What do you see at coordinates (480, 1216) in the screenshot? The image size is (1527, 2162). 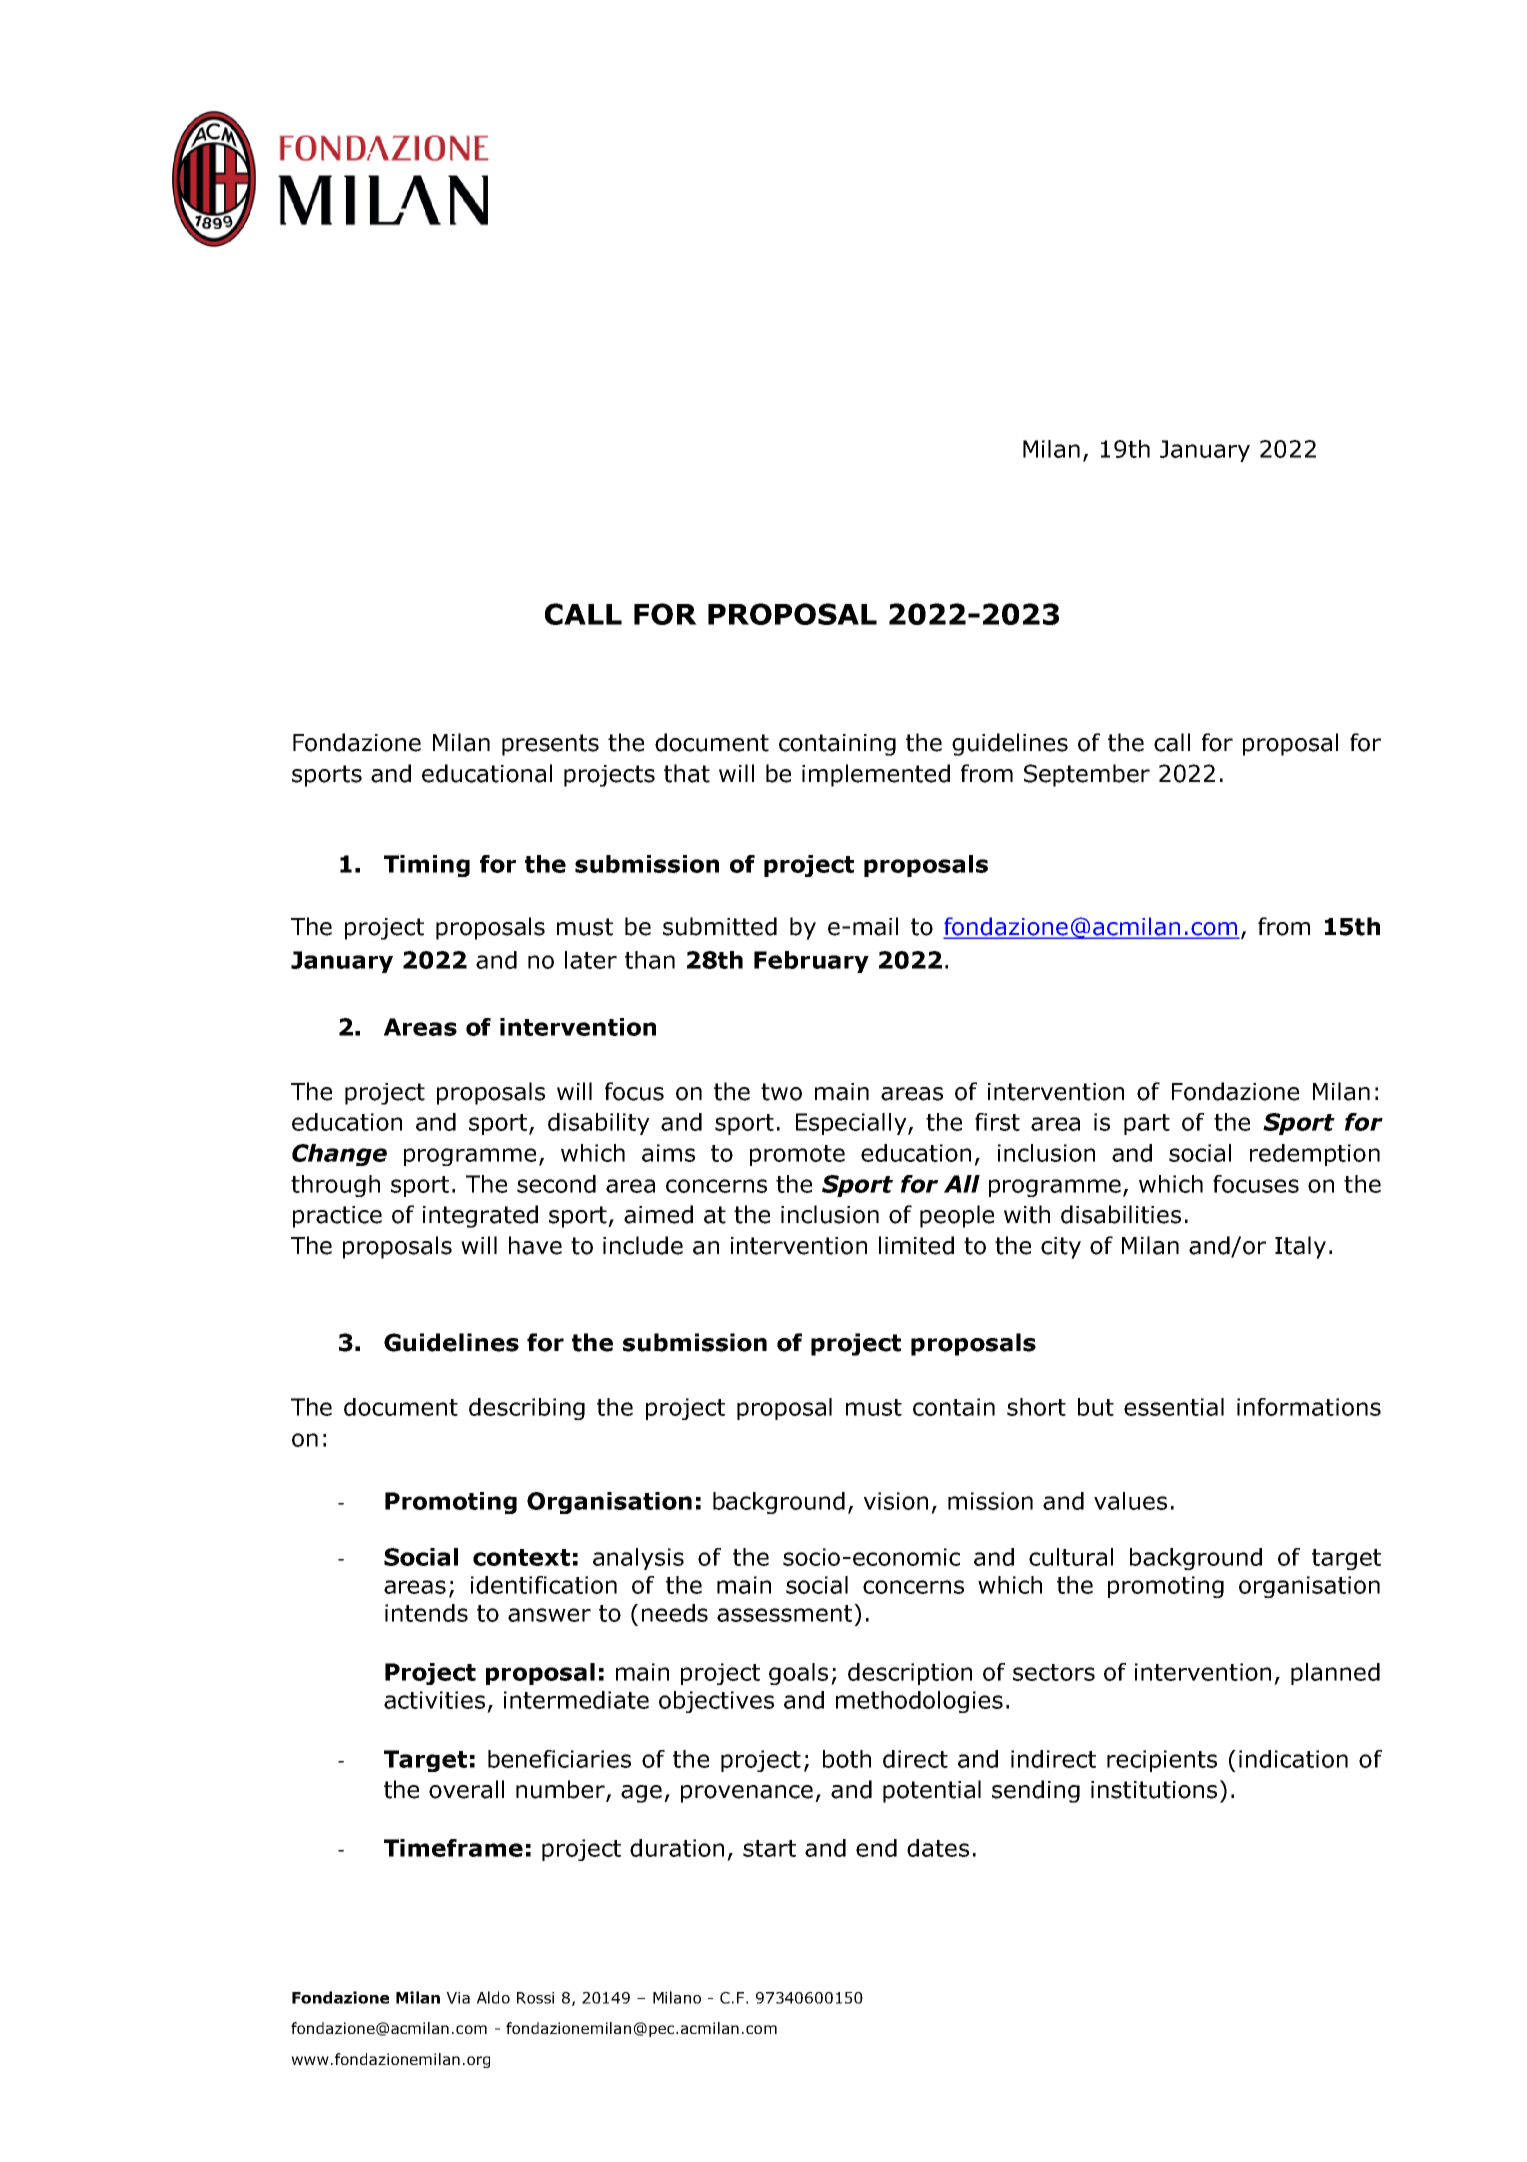 I see `integrated` at bounding box center [480, 1216].
